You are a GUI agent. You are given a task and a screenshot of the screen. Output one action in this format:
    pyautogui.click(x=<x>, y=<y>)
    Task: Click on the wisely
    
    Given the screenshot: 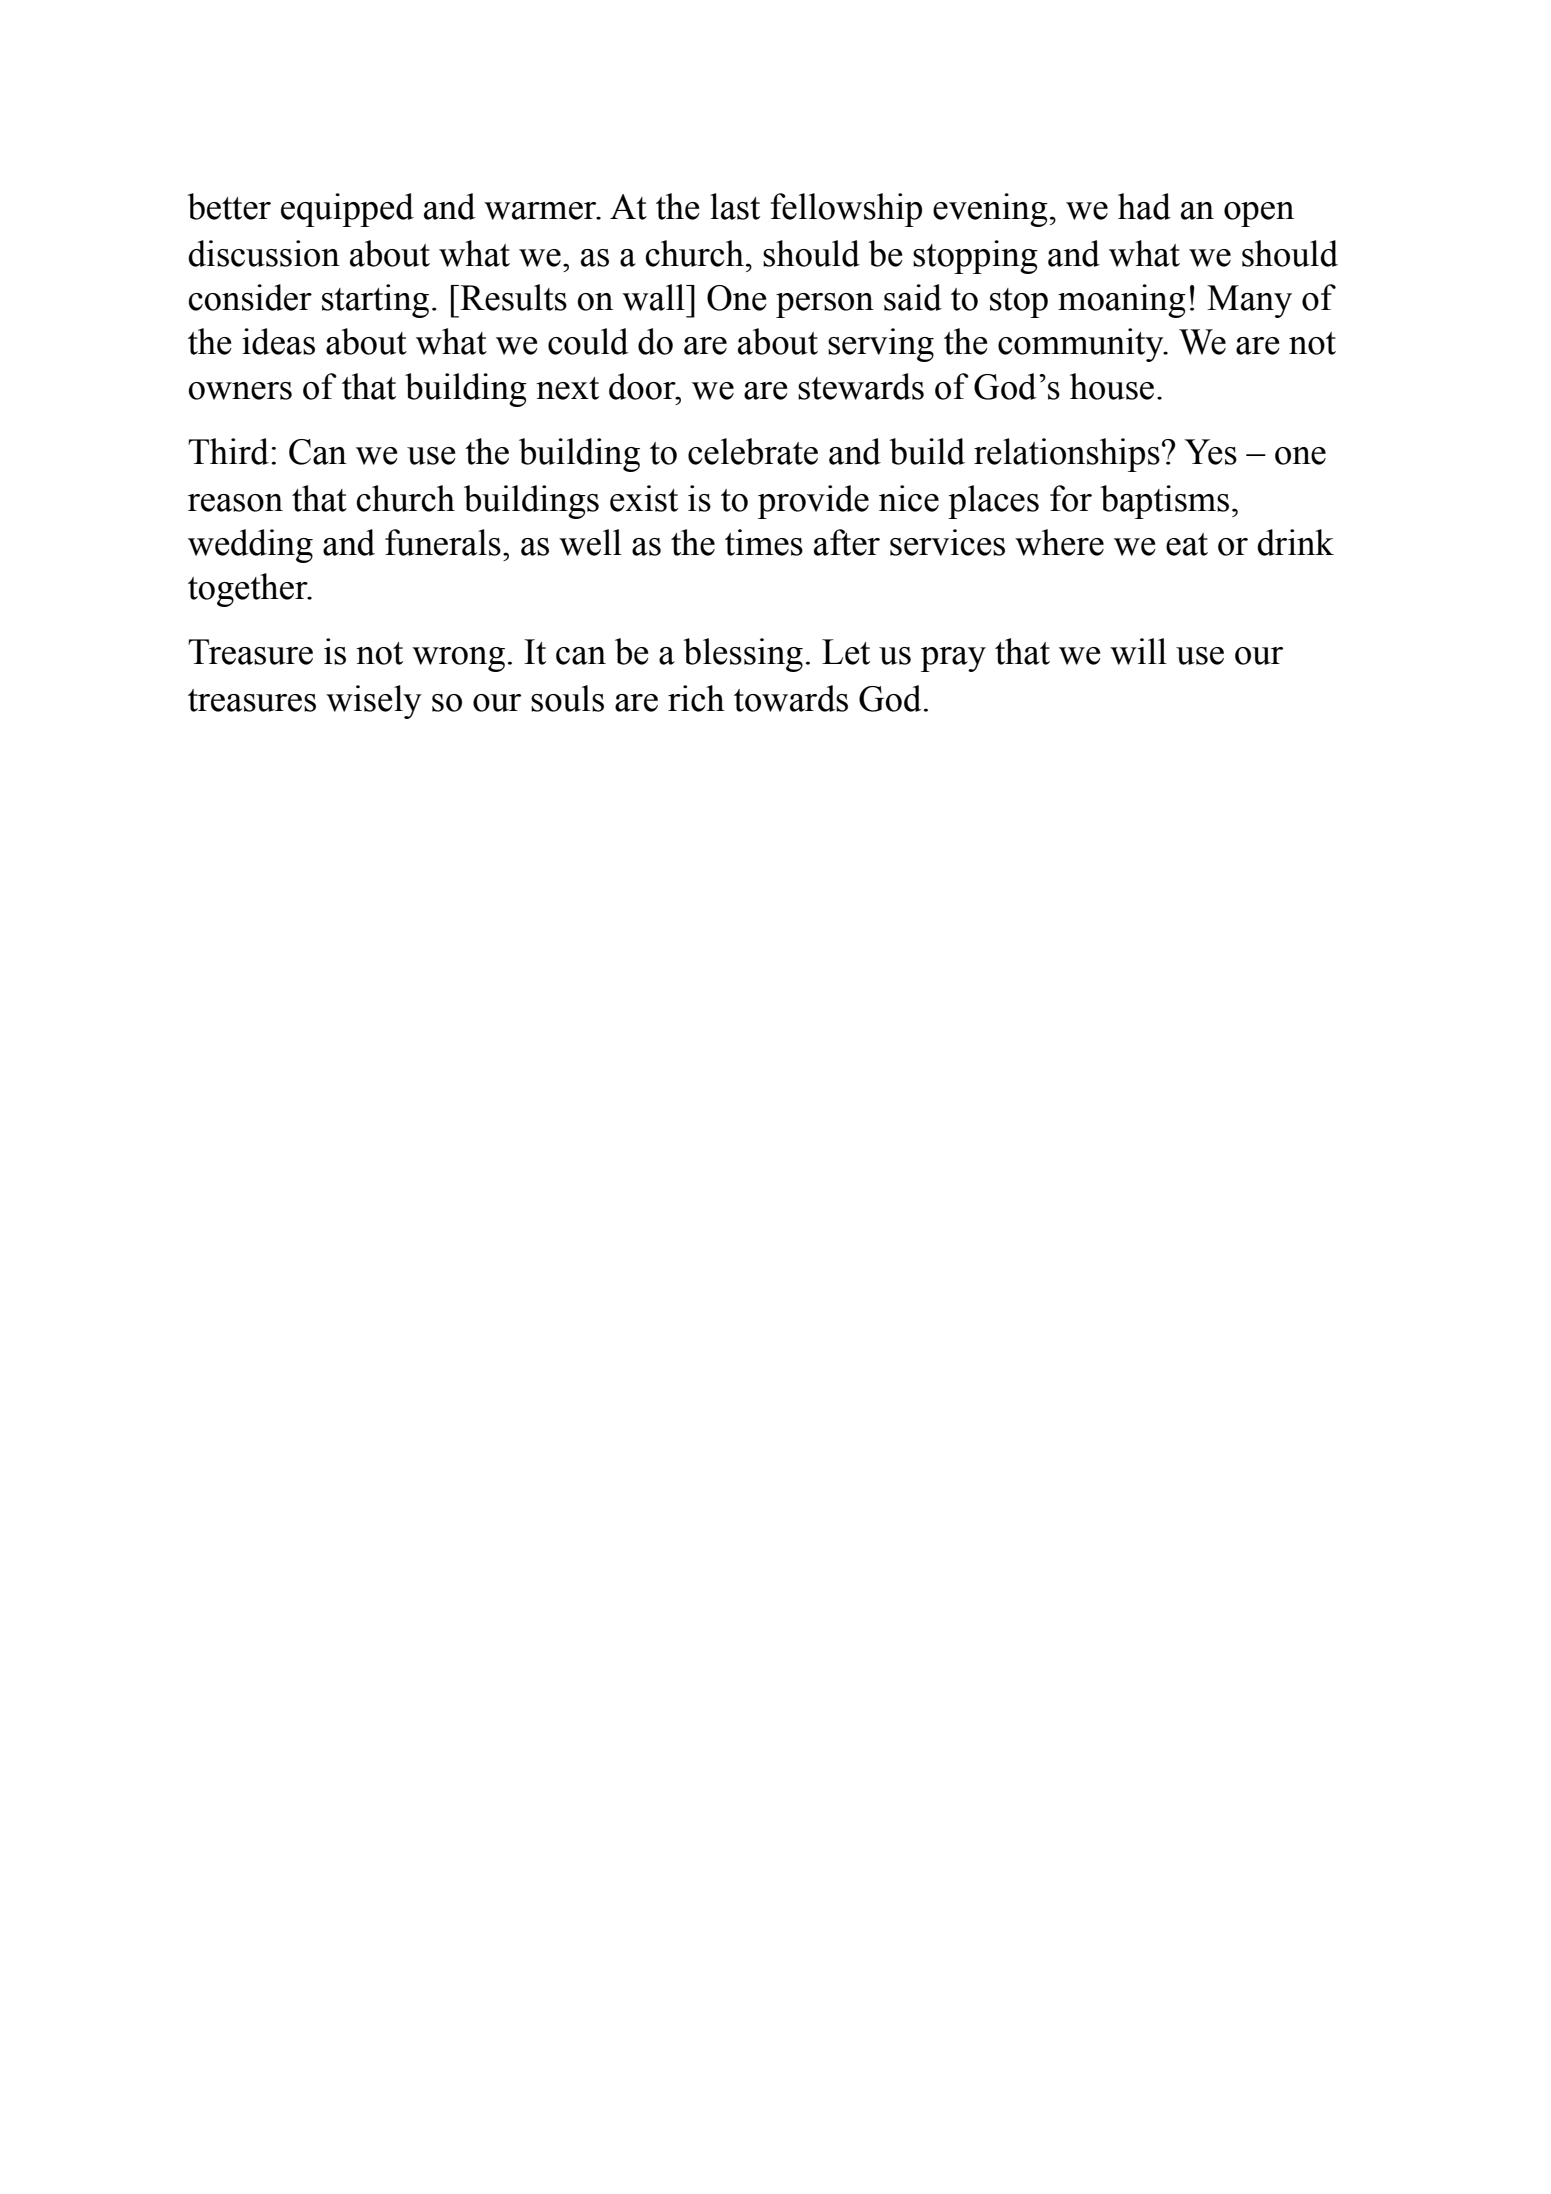 What is the action you would take?
    pyautogui.click(x=374, y=702)
